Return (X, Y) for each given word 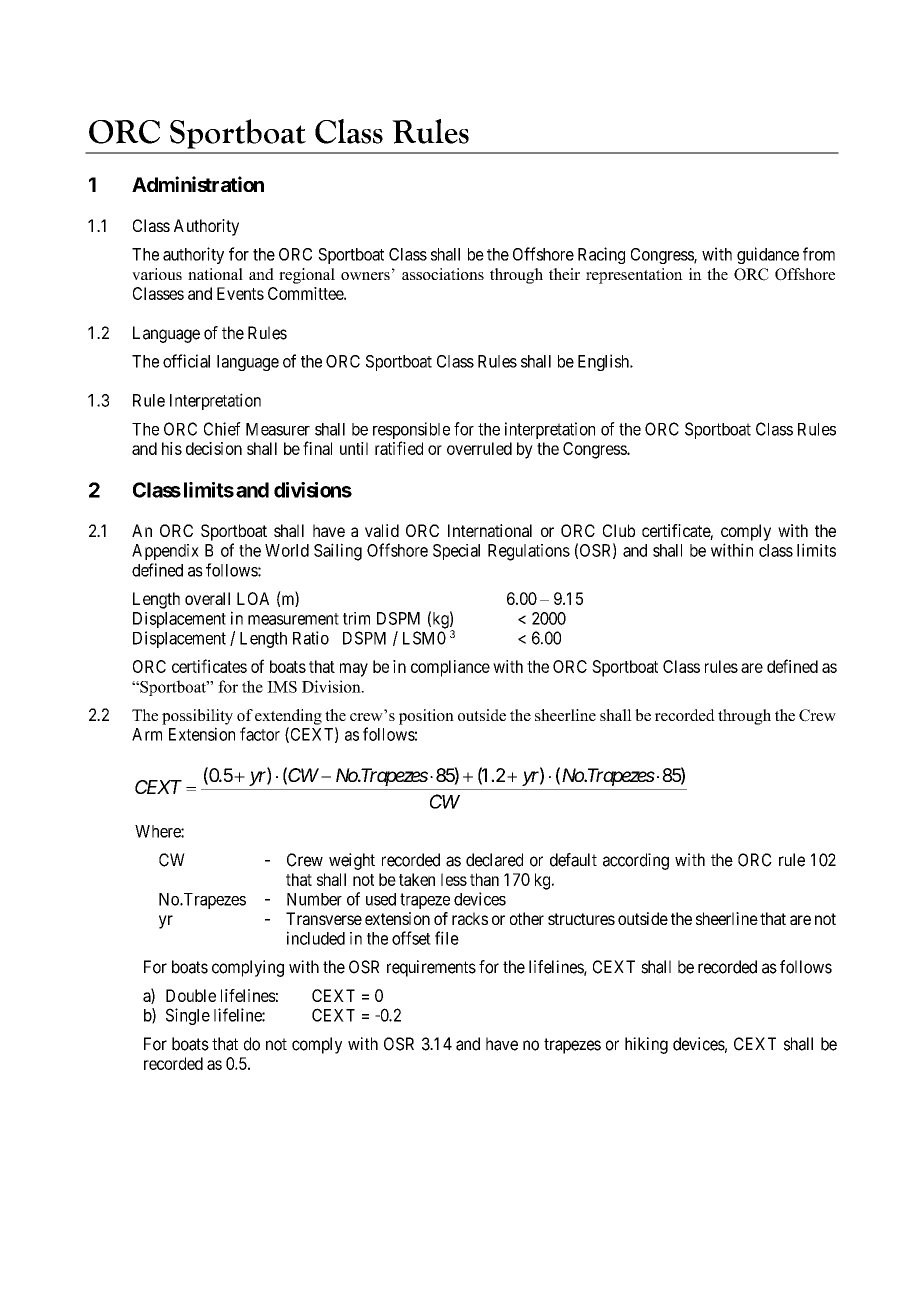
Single (188, 1016)
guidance (768, 255)
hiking (646, 1045)
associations (443, 274)
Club (619, 530)
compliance (450, 668)
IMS (282, 687)
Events (240, 293)
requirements (431, 968)
